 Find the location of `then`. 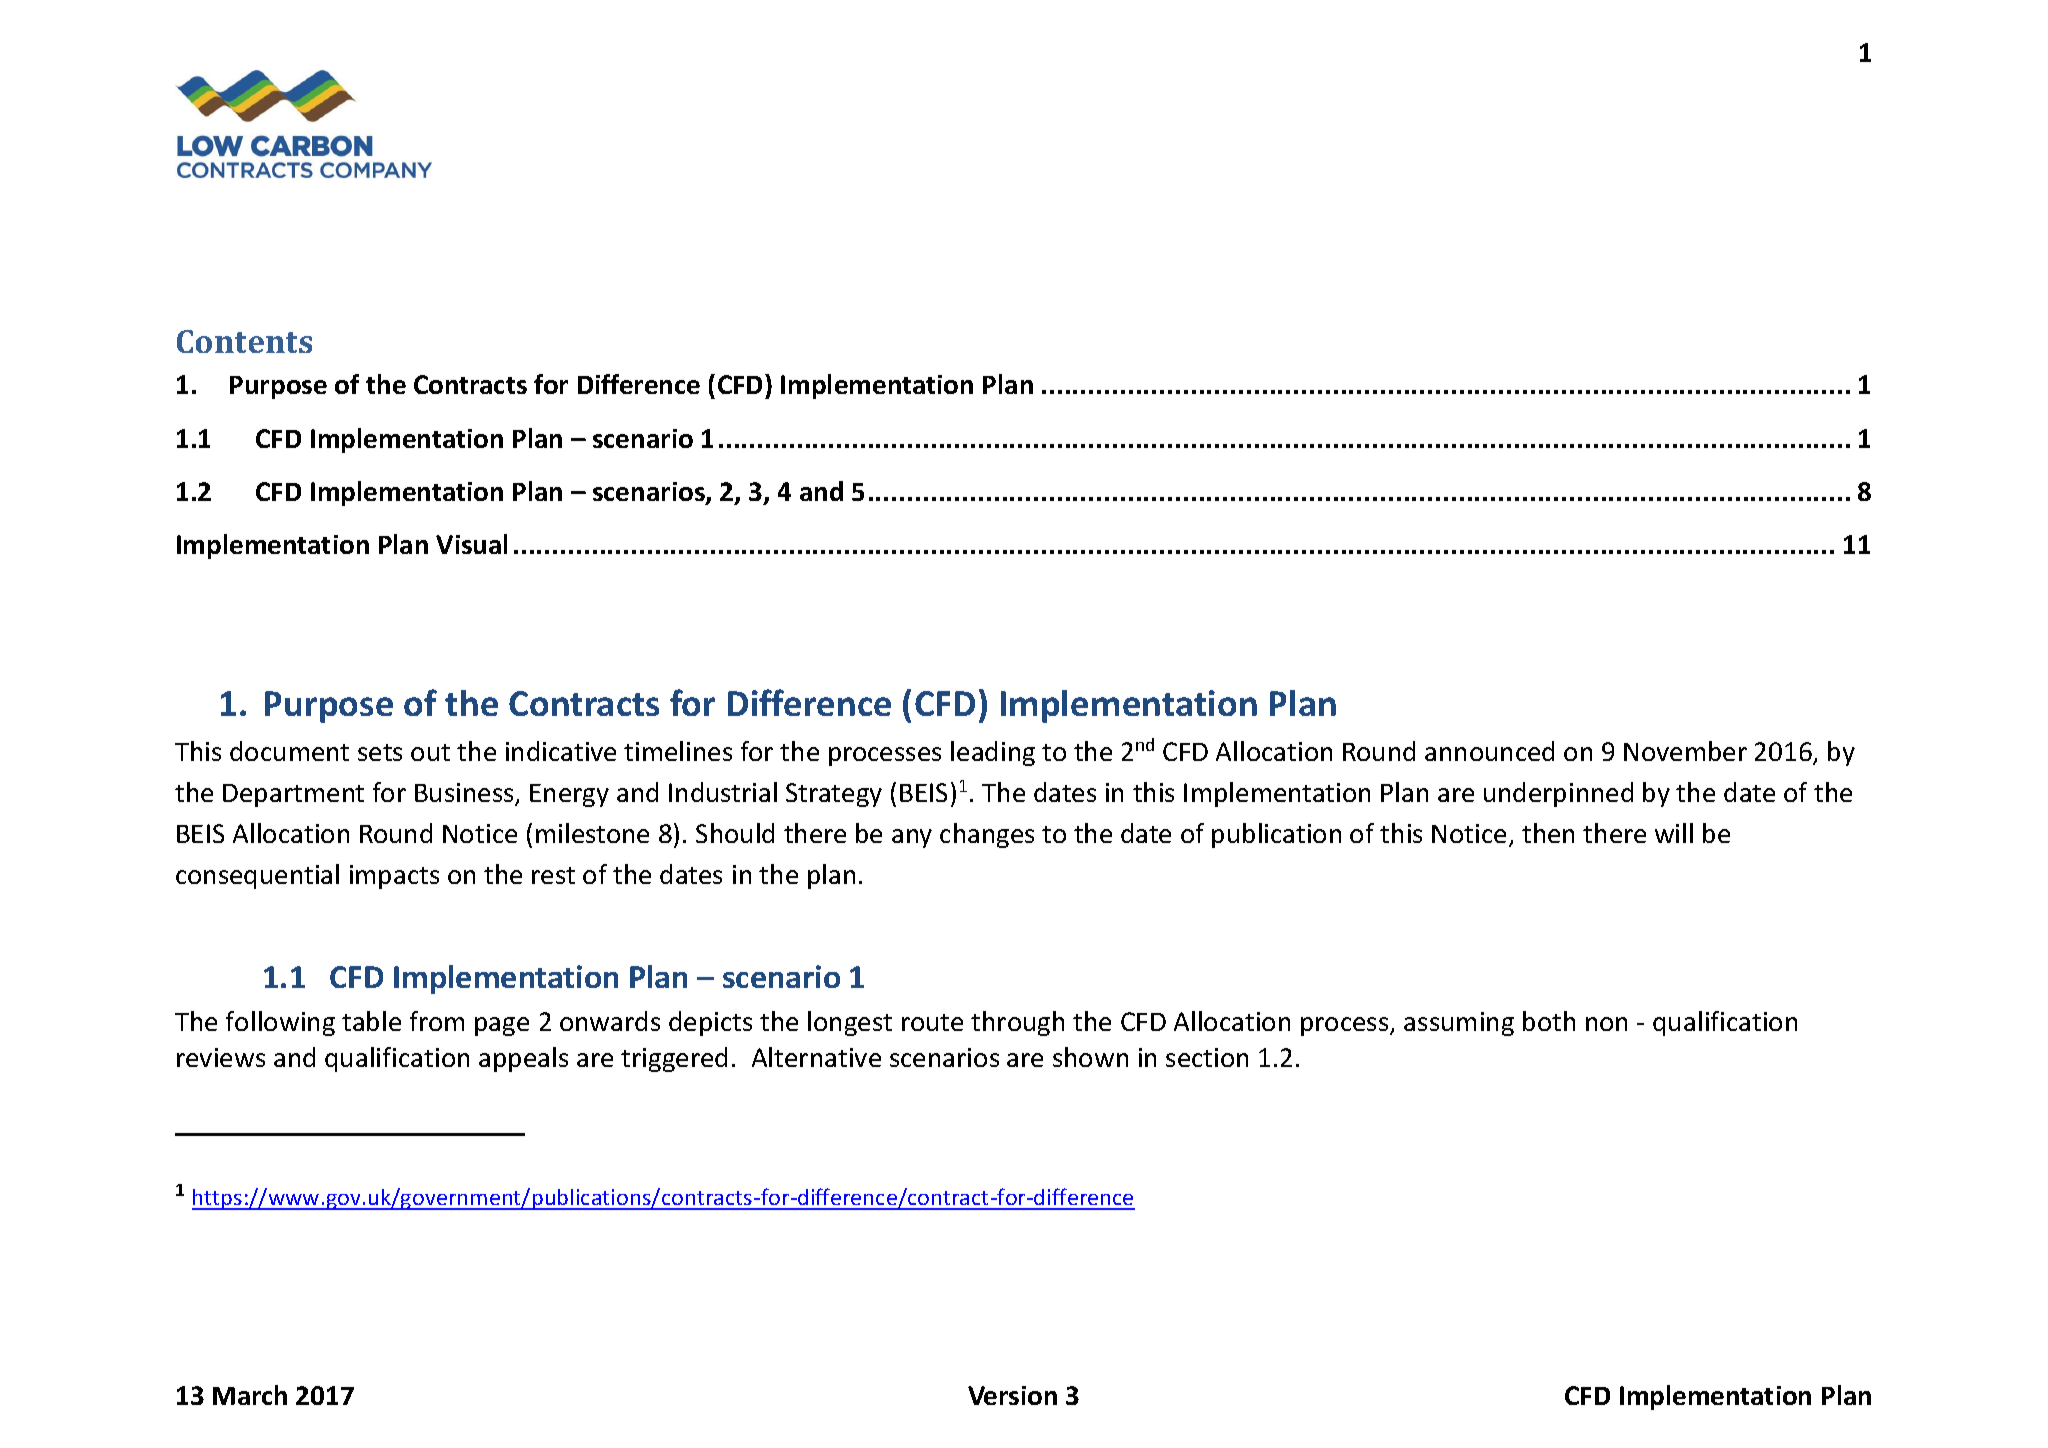

then is located at coordinates (1548, 833).
